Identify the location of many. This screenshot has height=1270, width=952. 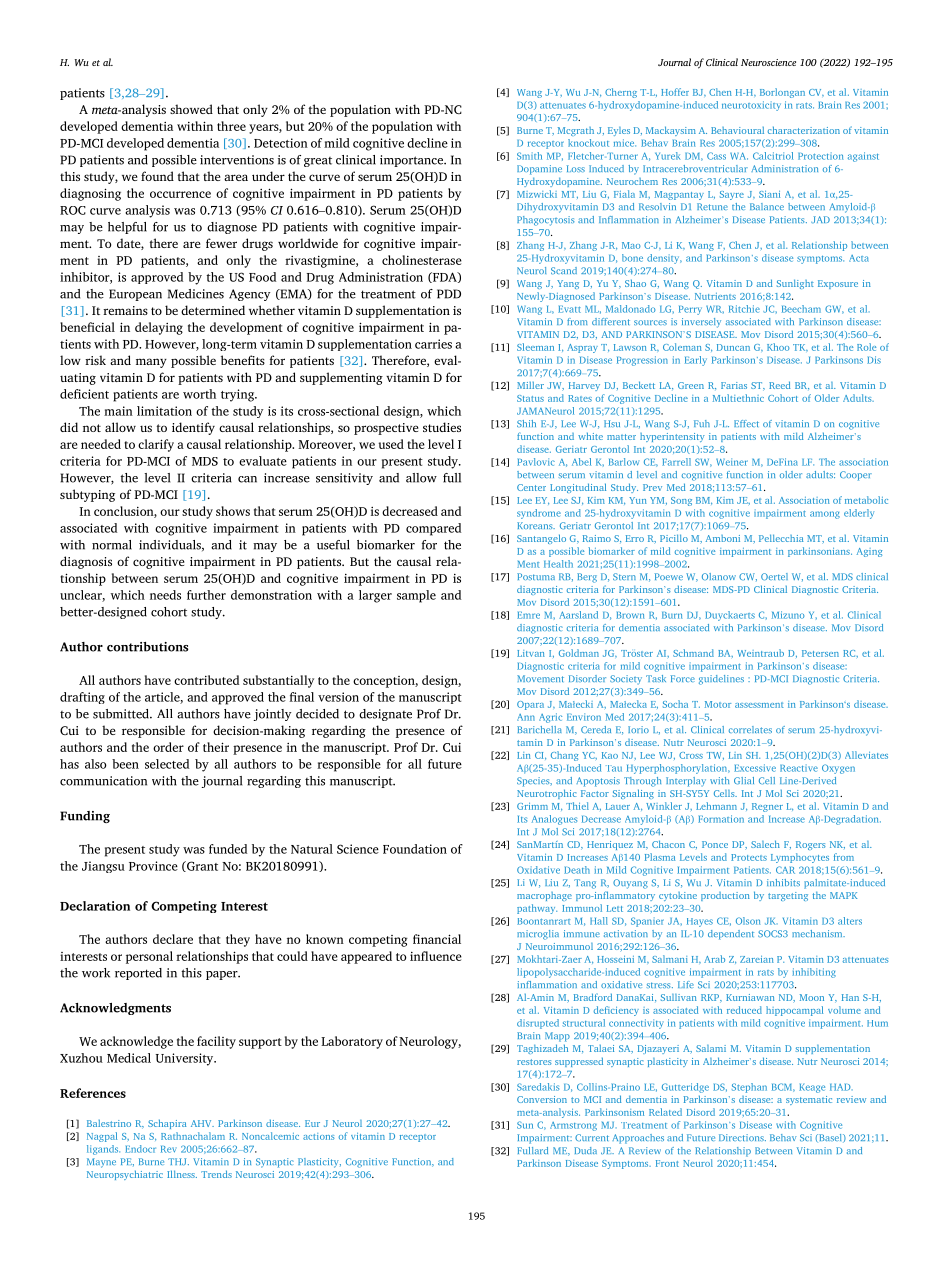
(151, 363).
